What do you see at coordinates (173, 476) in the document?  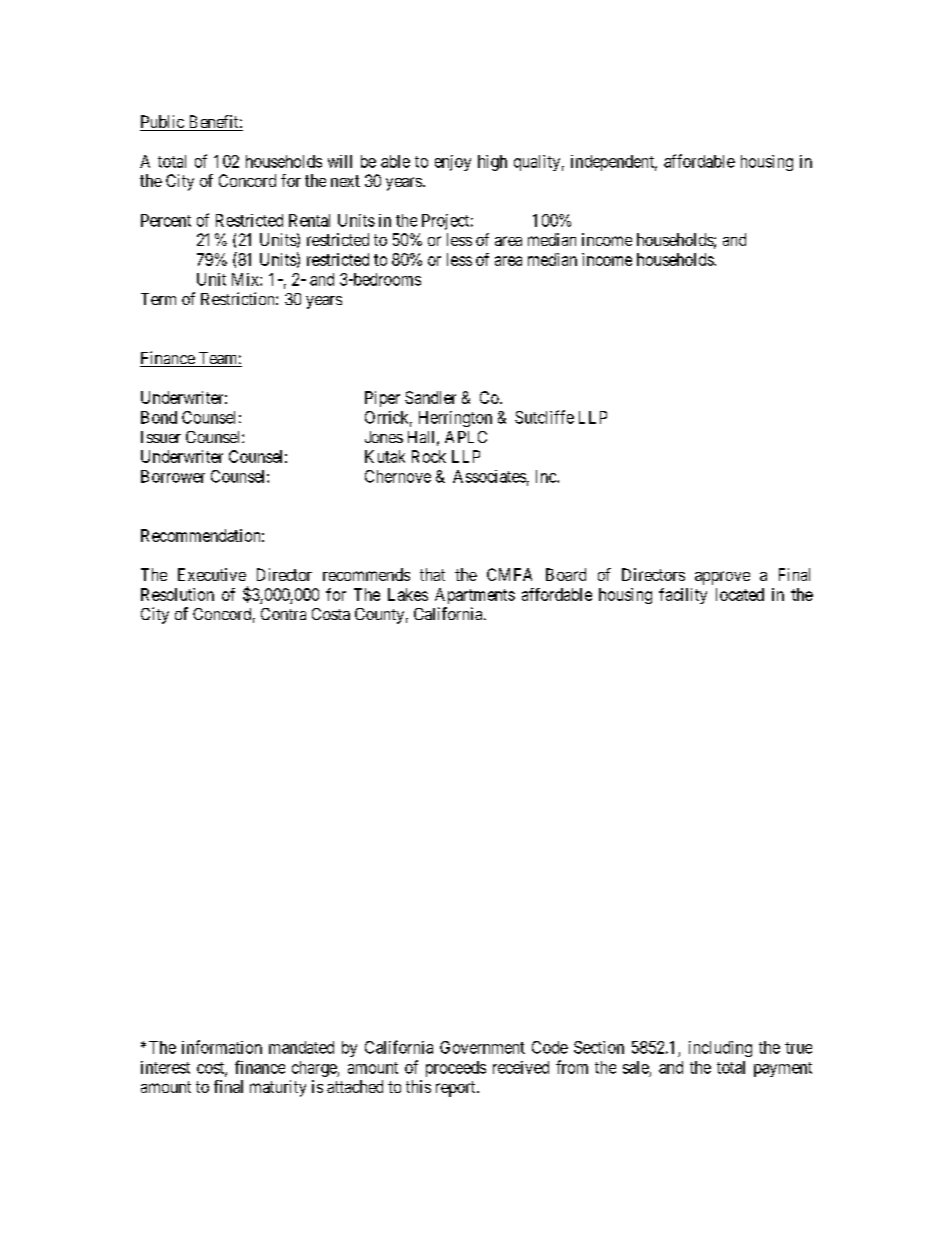 I see `Borrower` at bounding box center [173, 476].
